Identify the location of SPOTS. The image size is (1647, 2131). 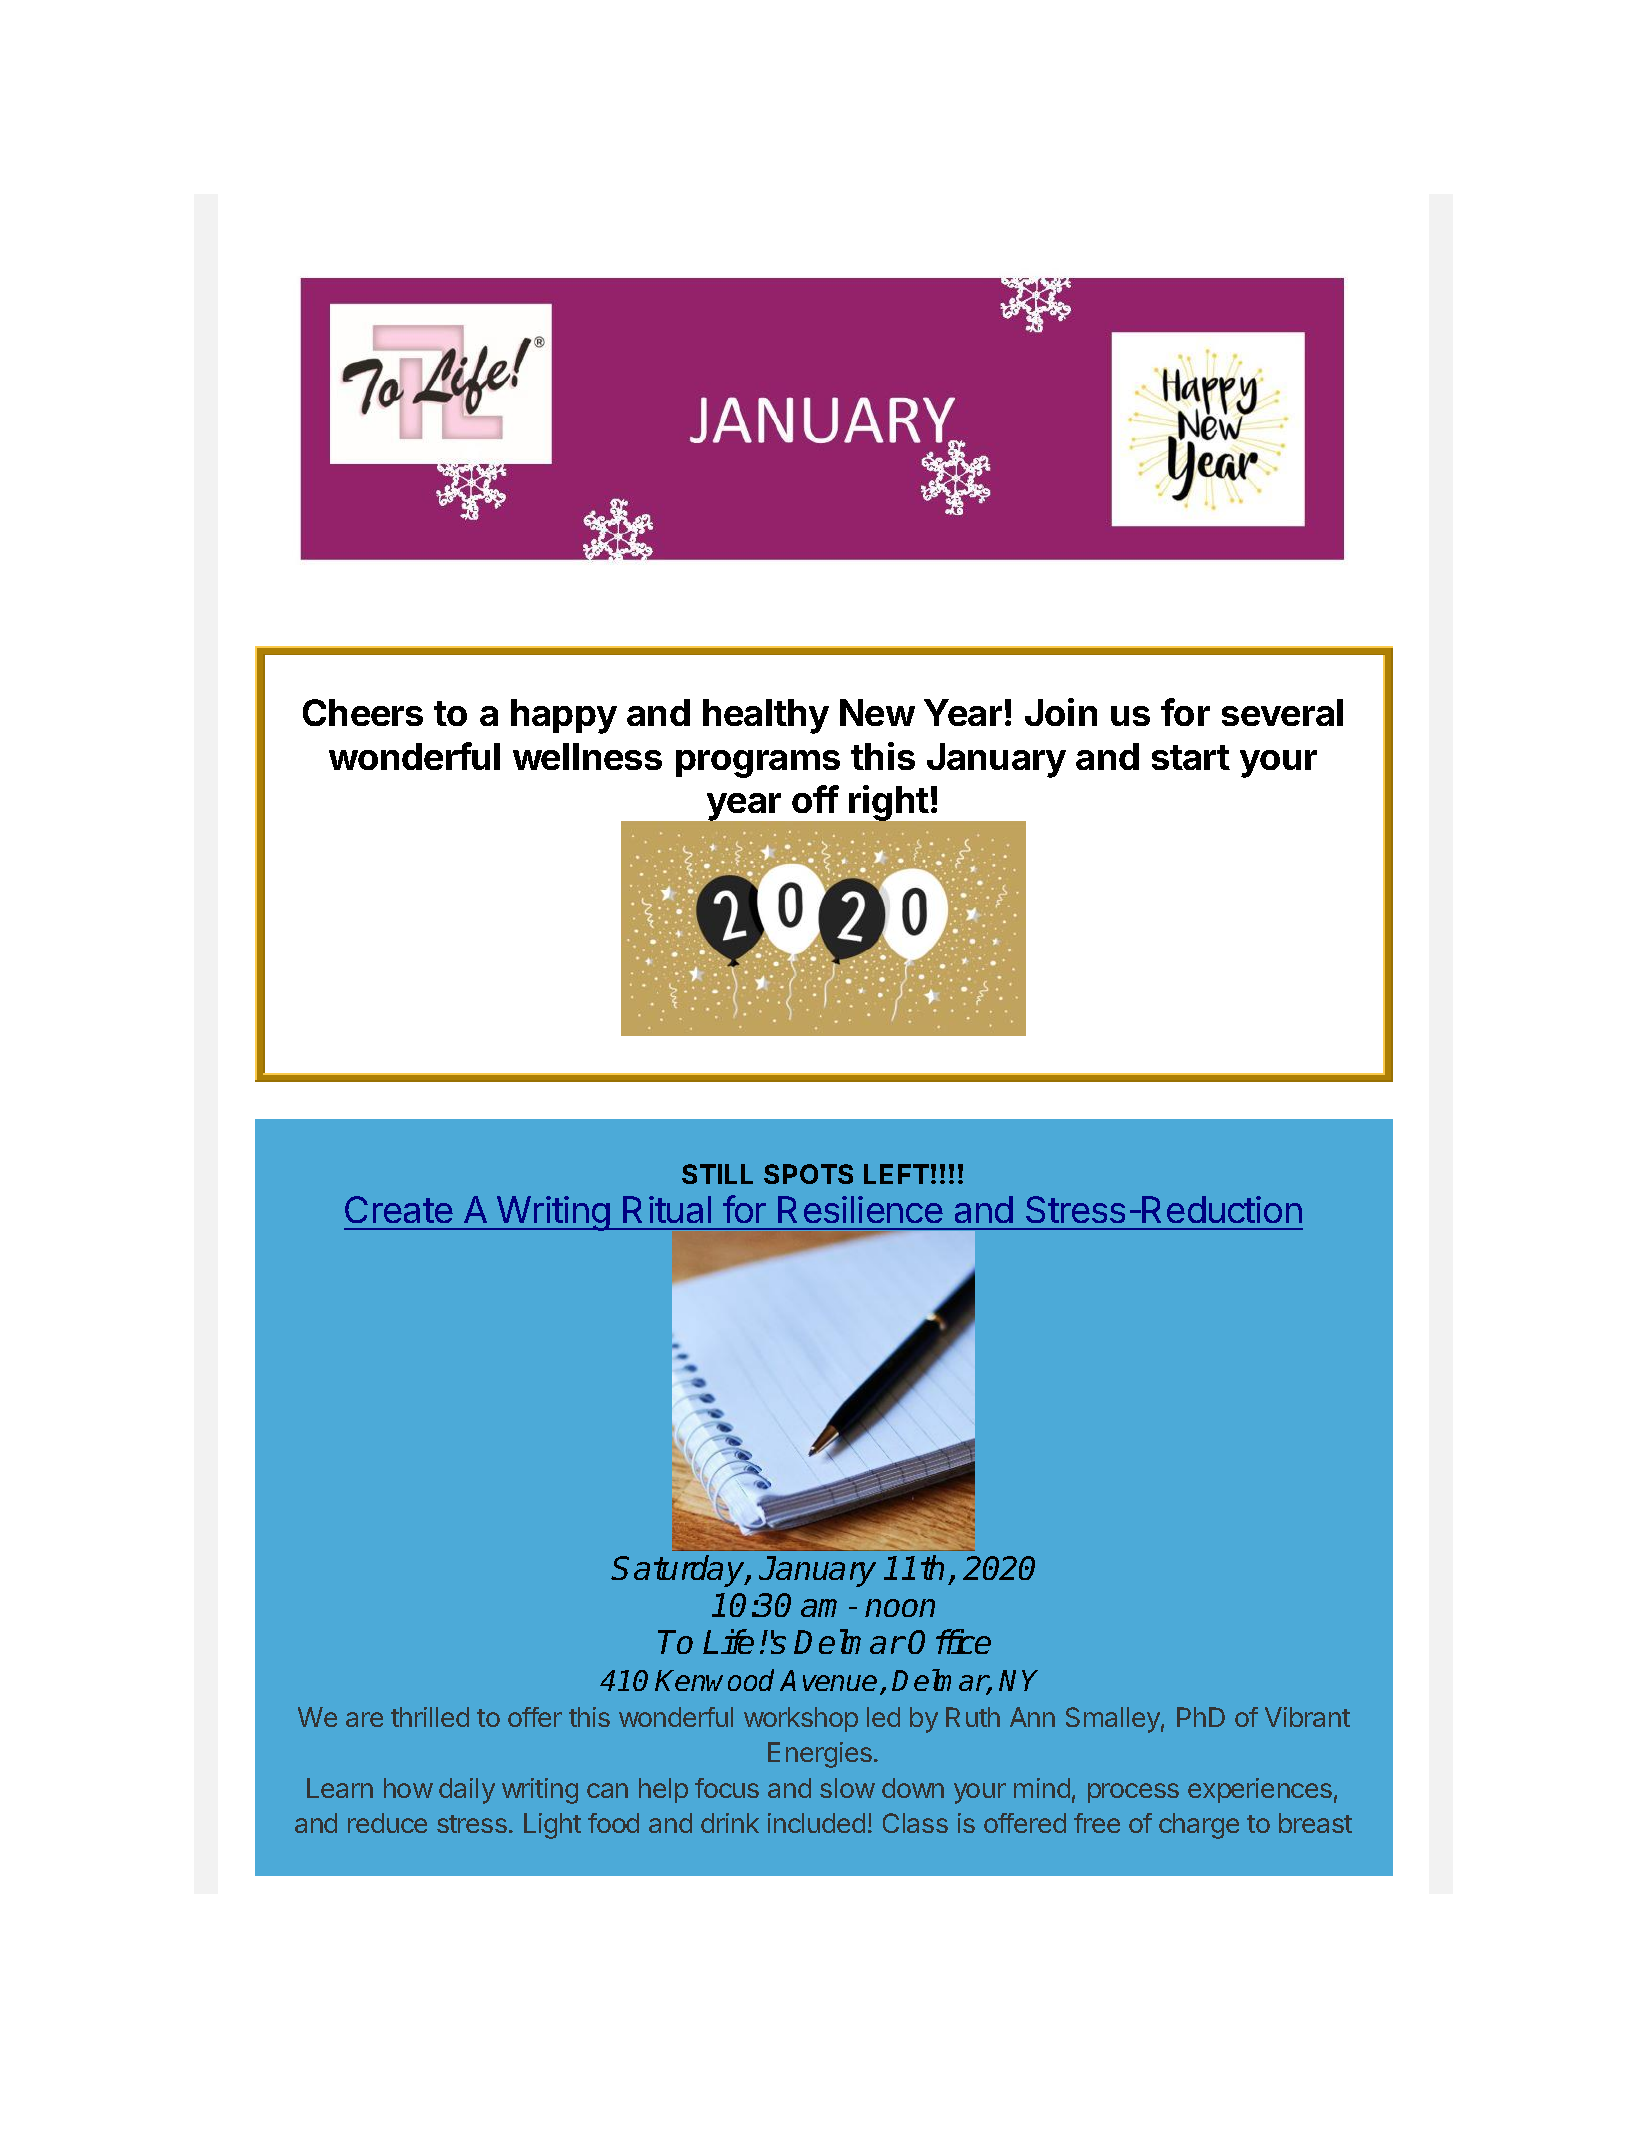
(808, 1174).
